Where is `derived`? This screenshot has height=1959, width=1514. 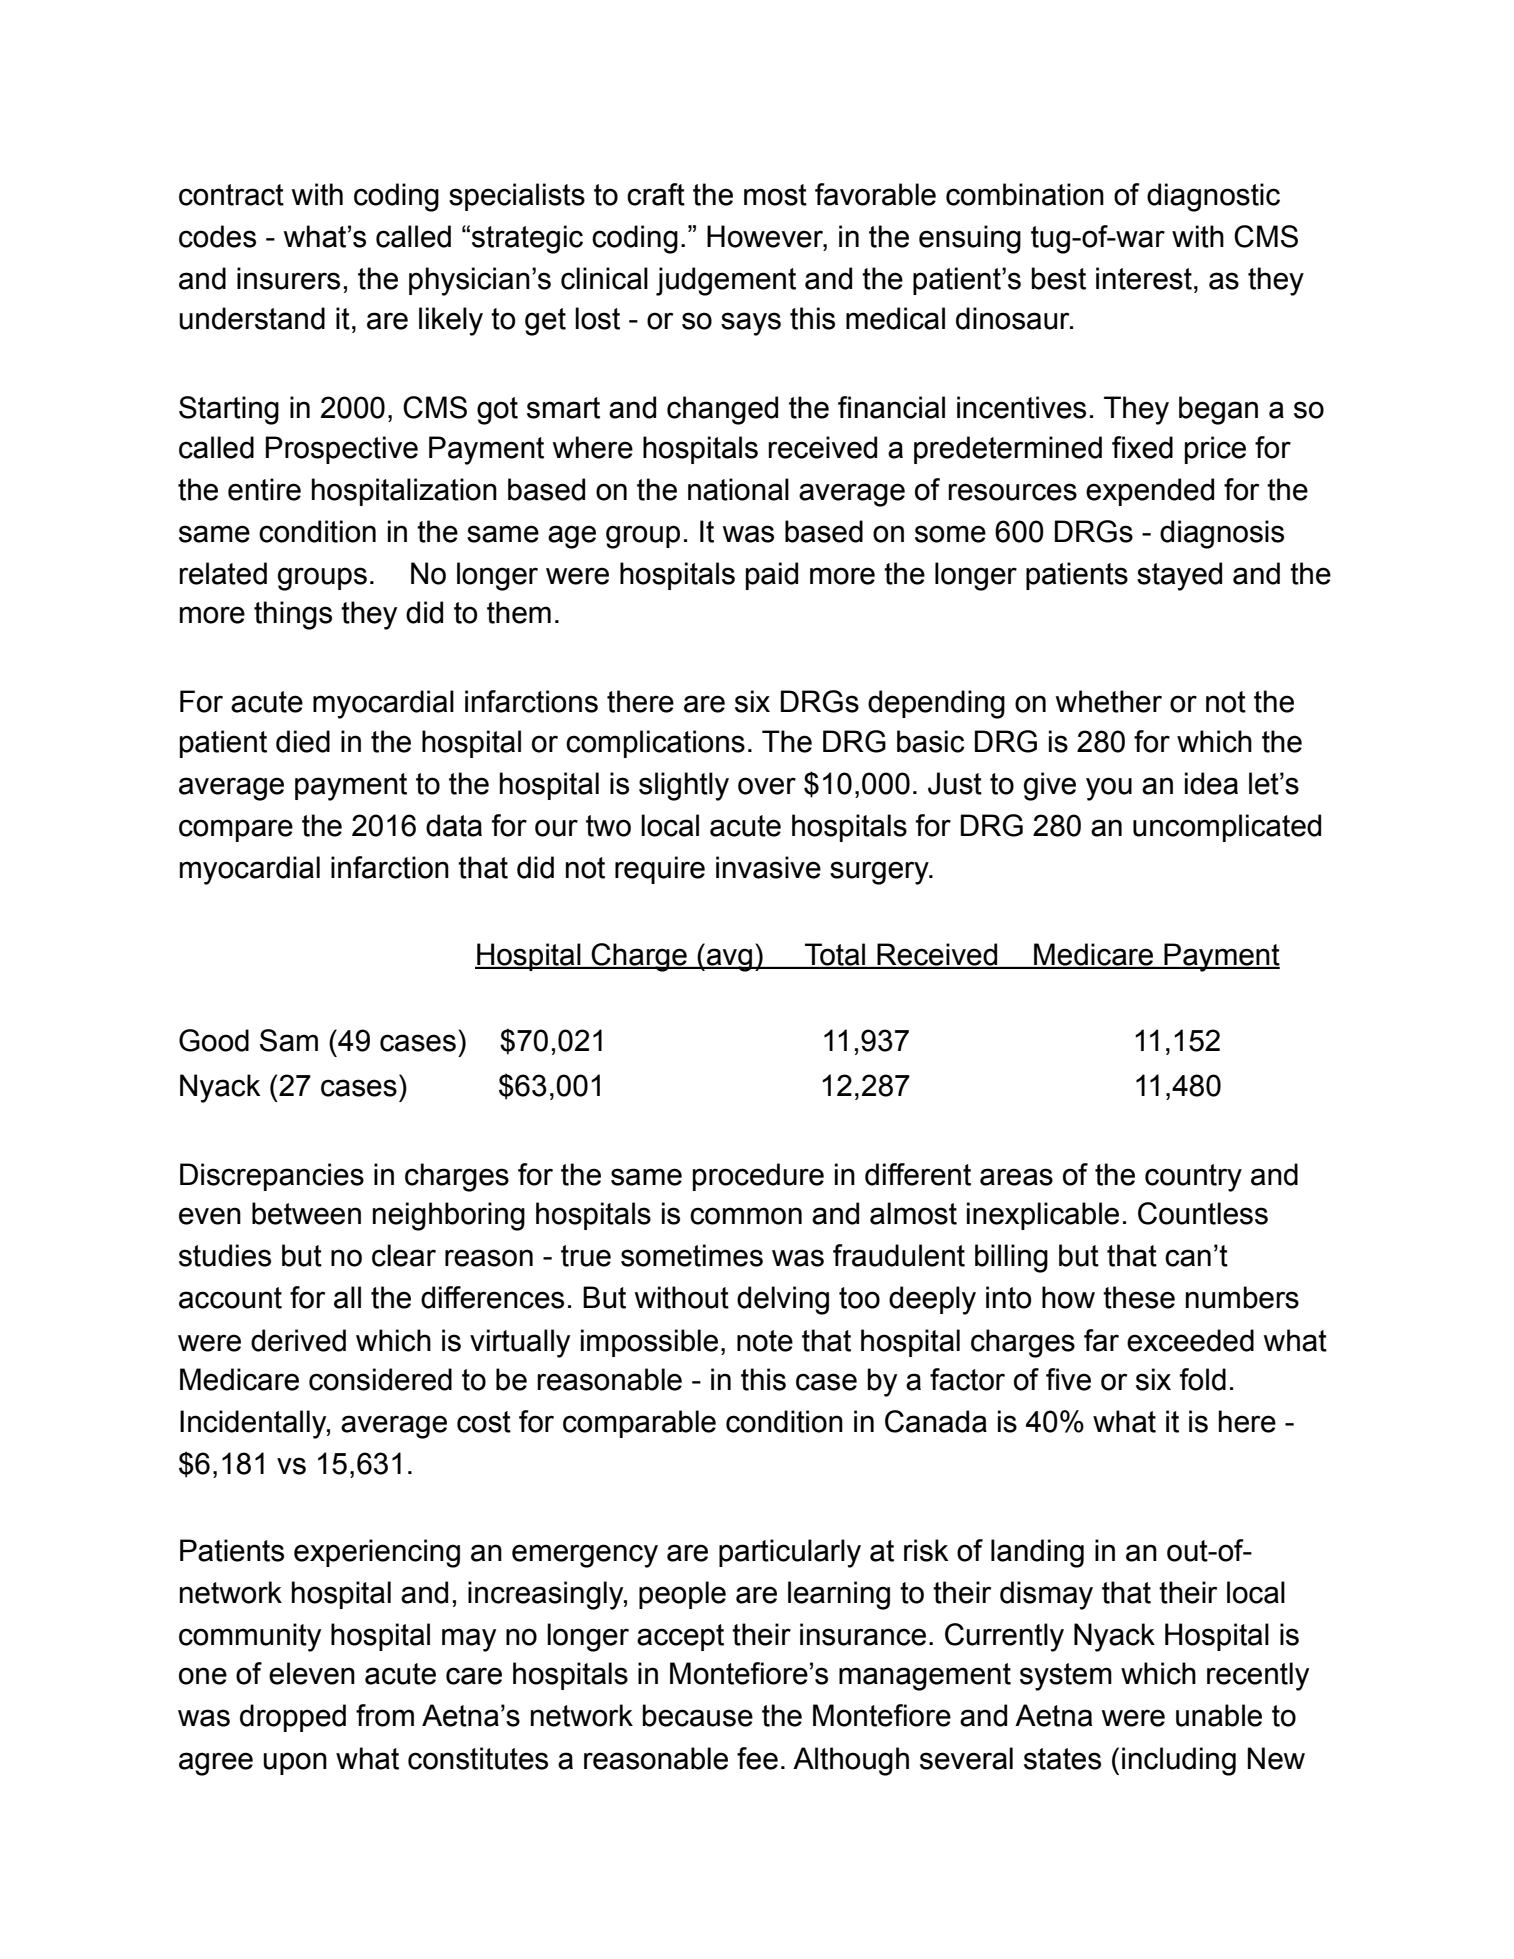 derived is located at coordinates (298, 1340).
